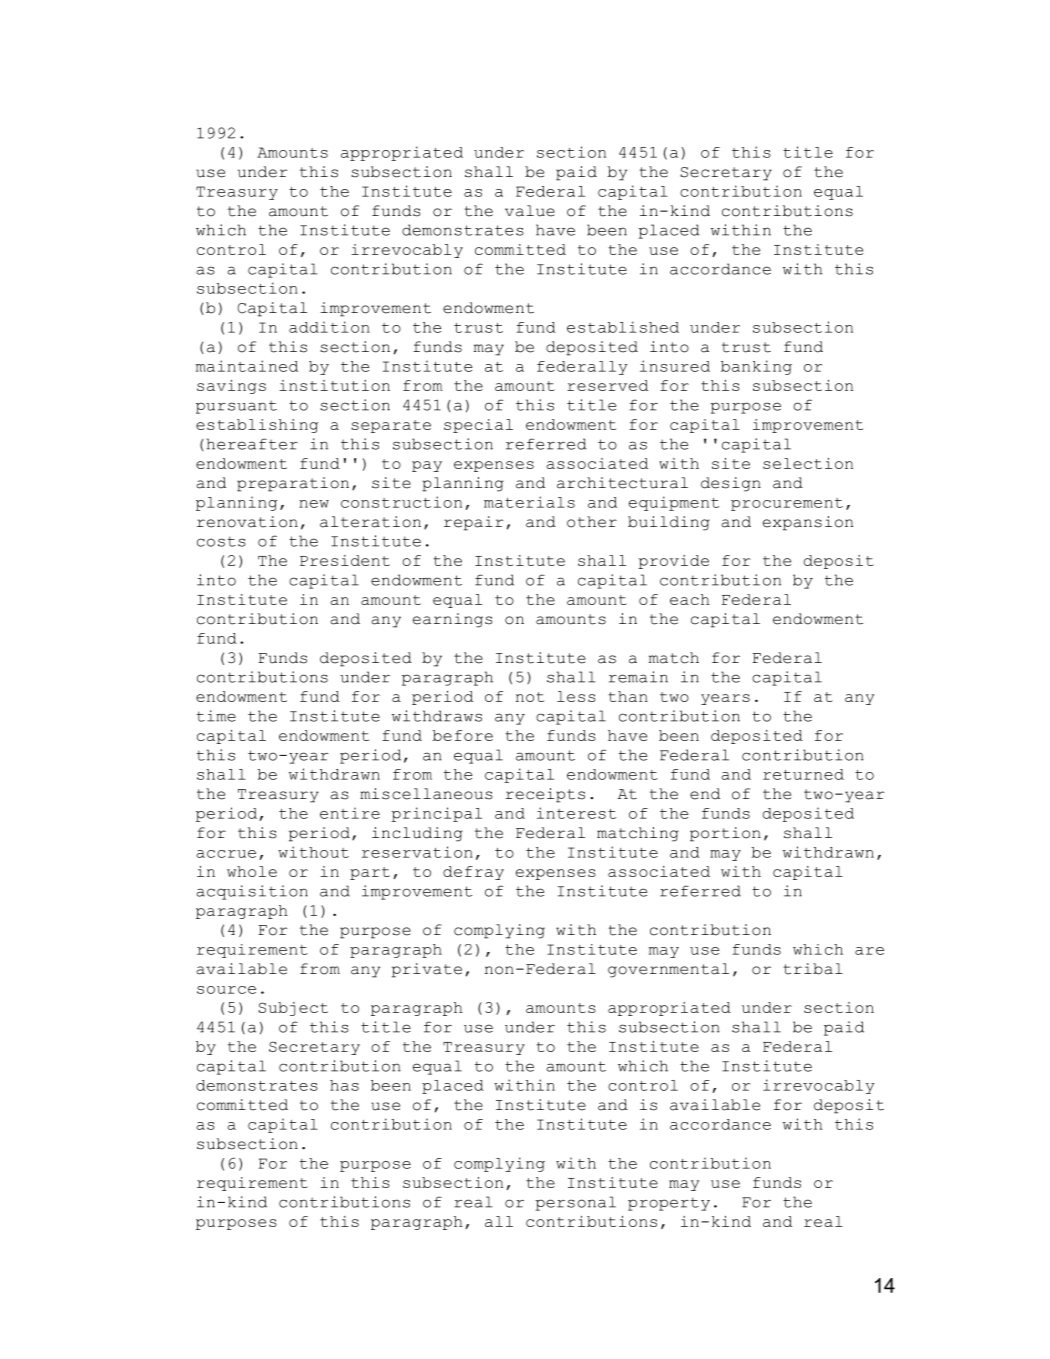  I want to click on property, so click(669, 1204).
